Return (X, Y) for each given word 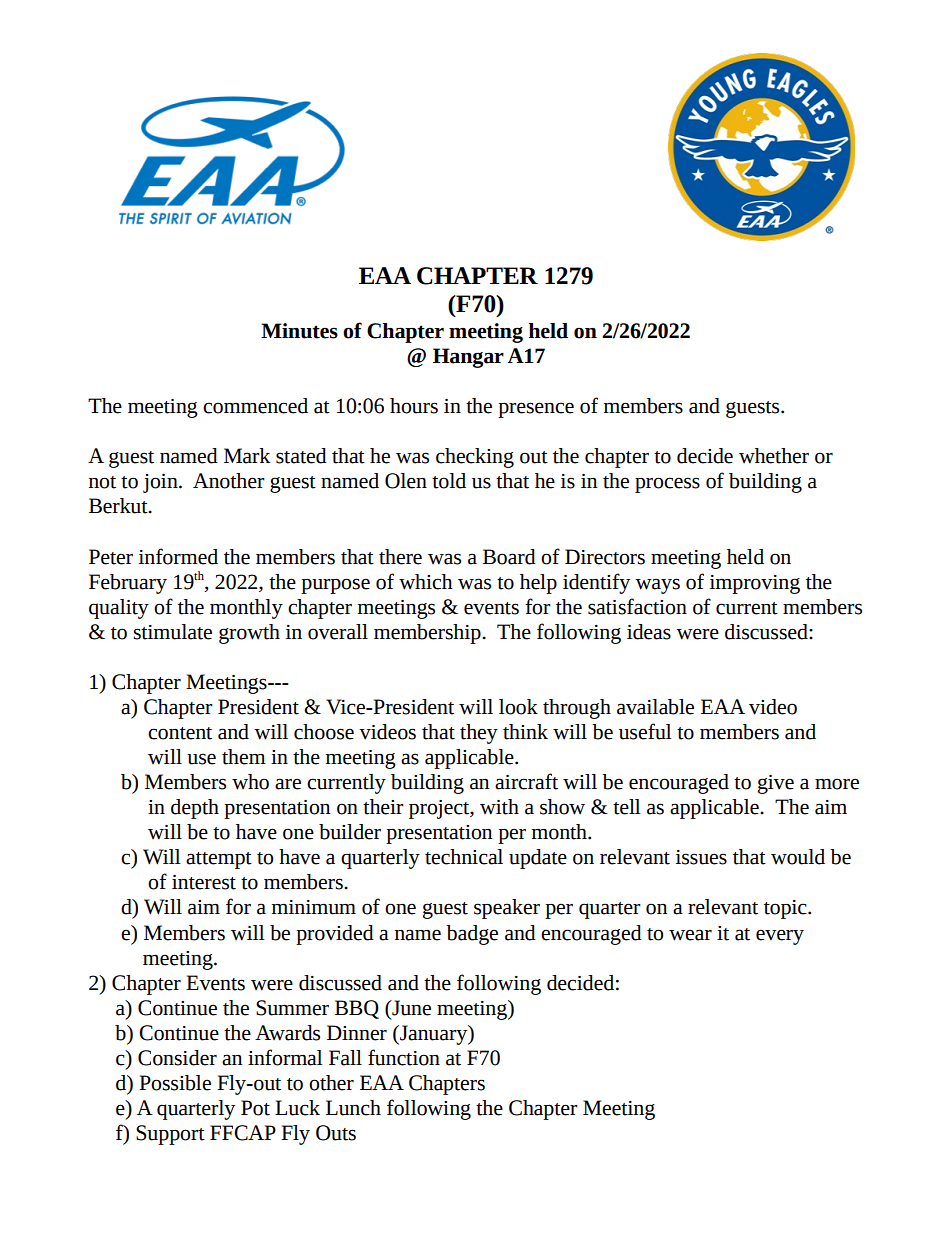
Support (170, 1135)
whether (774, 456)
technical (464, 857)
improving (755, 584)
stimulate (172, 632)
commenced (255, 406)
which (425, 582)
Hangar (468, 358)
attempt (219, 860)
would (798, 857)
